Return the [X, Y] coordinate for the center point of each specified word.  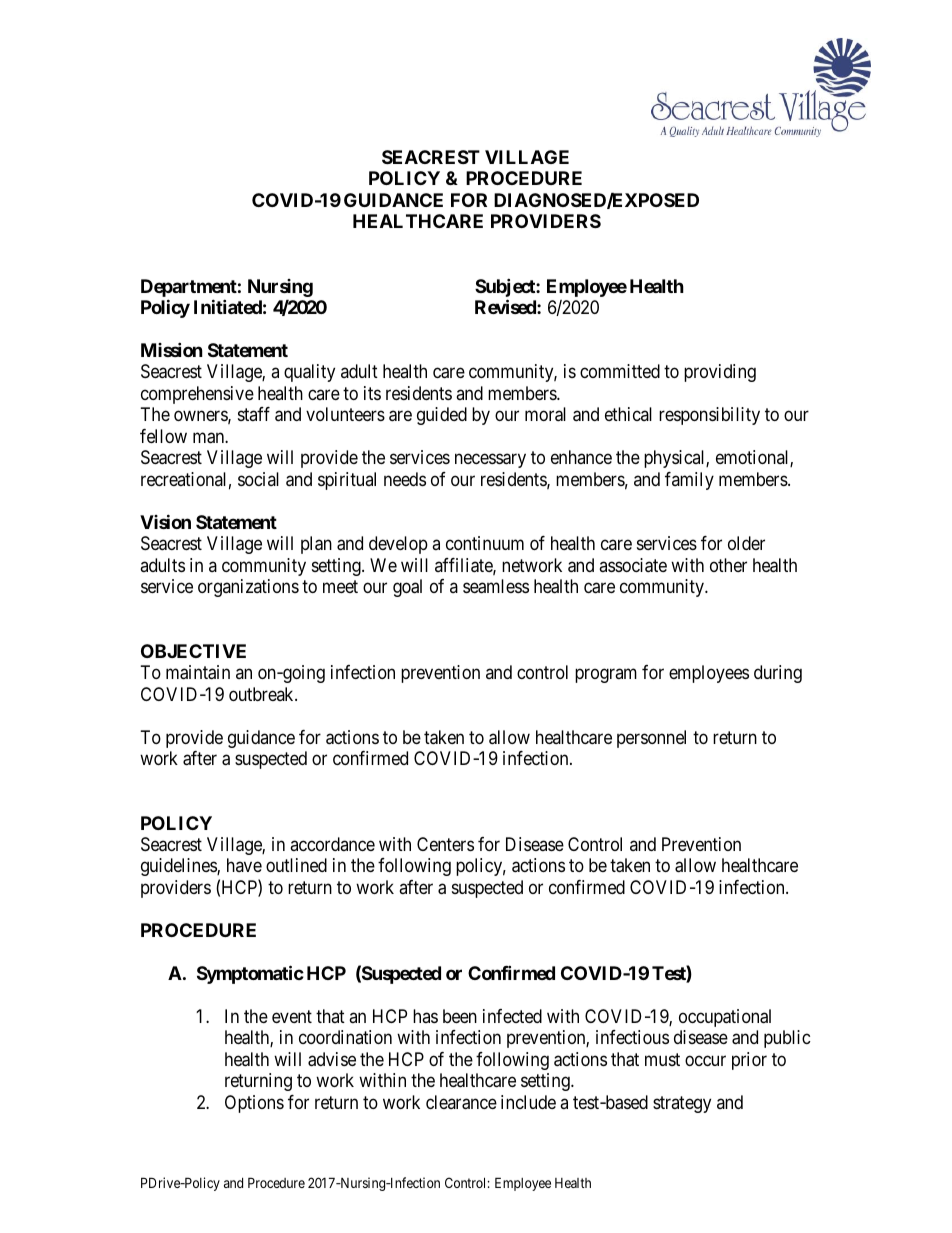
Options [254, 1104]
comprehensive [197, 395]
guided [442, 416]
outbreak [262, 694]
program [606, 676]
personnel [651, 739]
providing [720, 373]
